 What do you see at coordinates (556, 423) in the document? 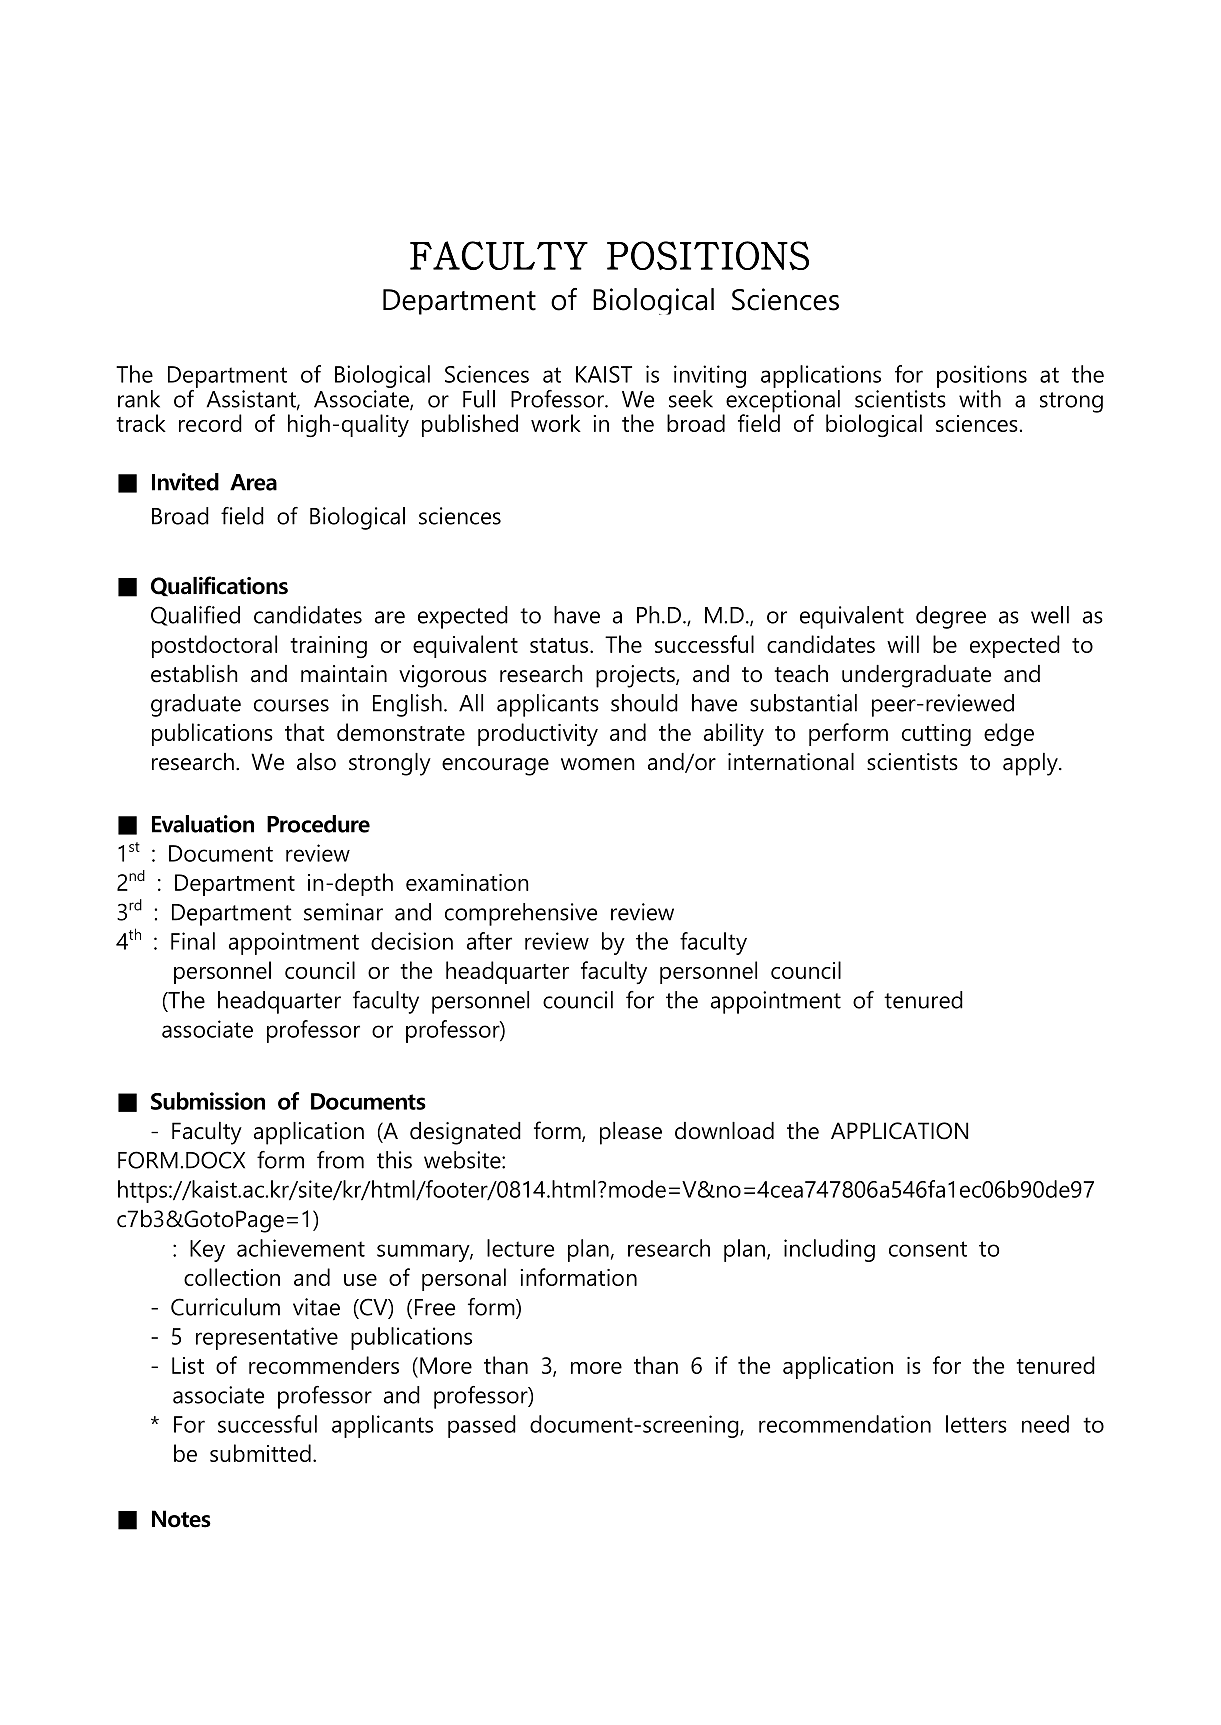
I see `work` at bounding box center [556, 423].
